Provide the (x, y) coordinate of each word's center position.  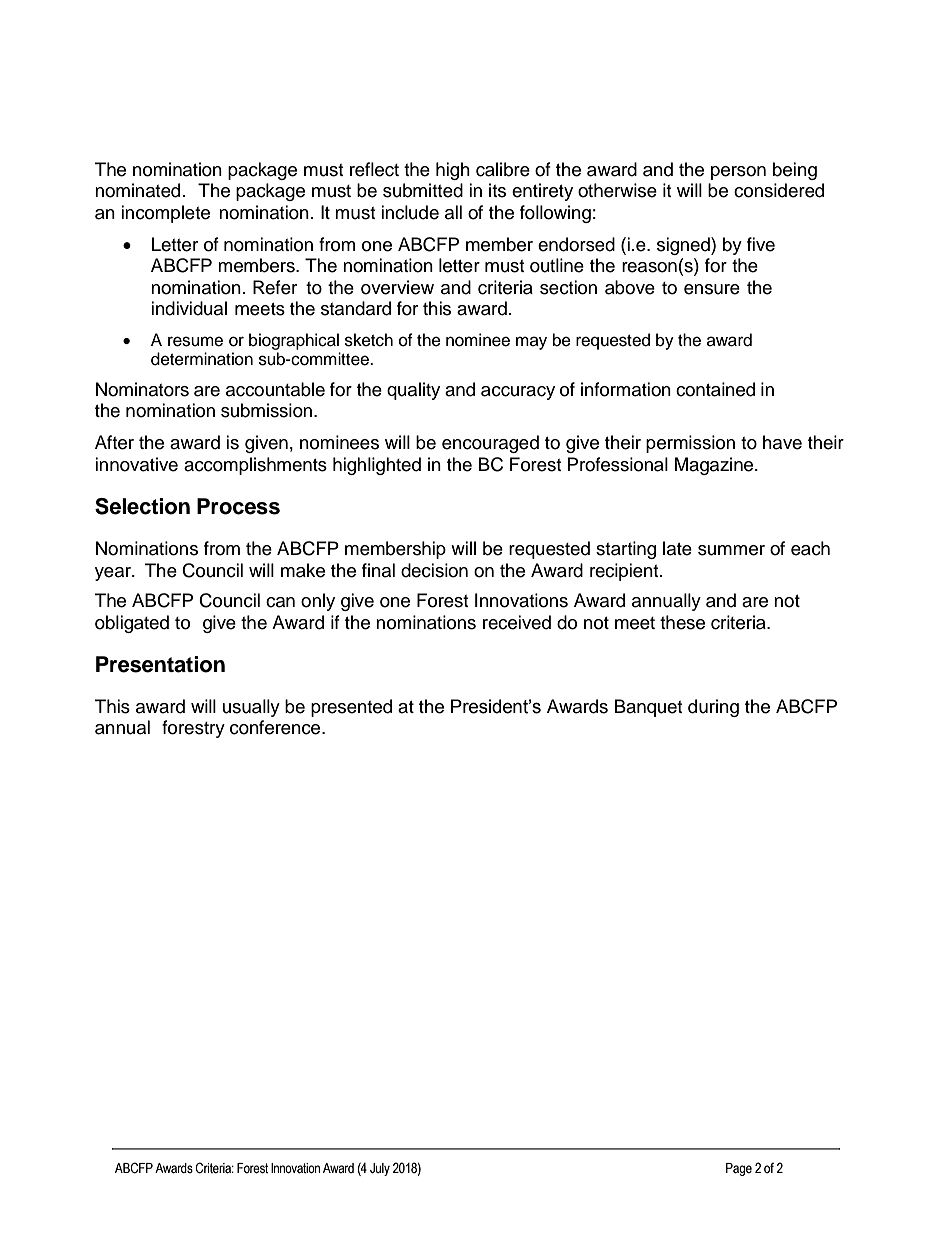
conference (276, 727)
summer (731, 550)
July (380, 1169)
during (713, 708)
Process (238, 506)
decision (434, 570)
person (738, 173)
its (497, 190)
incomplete (165, 214)
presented (351, 708)
